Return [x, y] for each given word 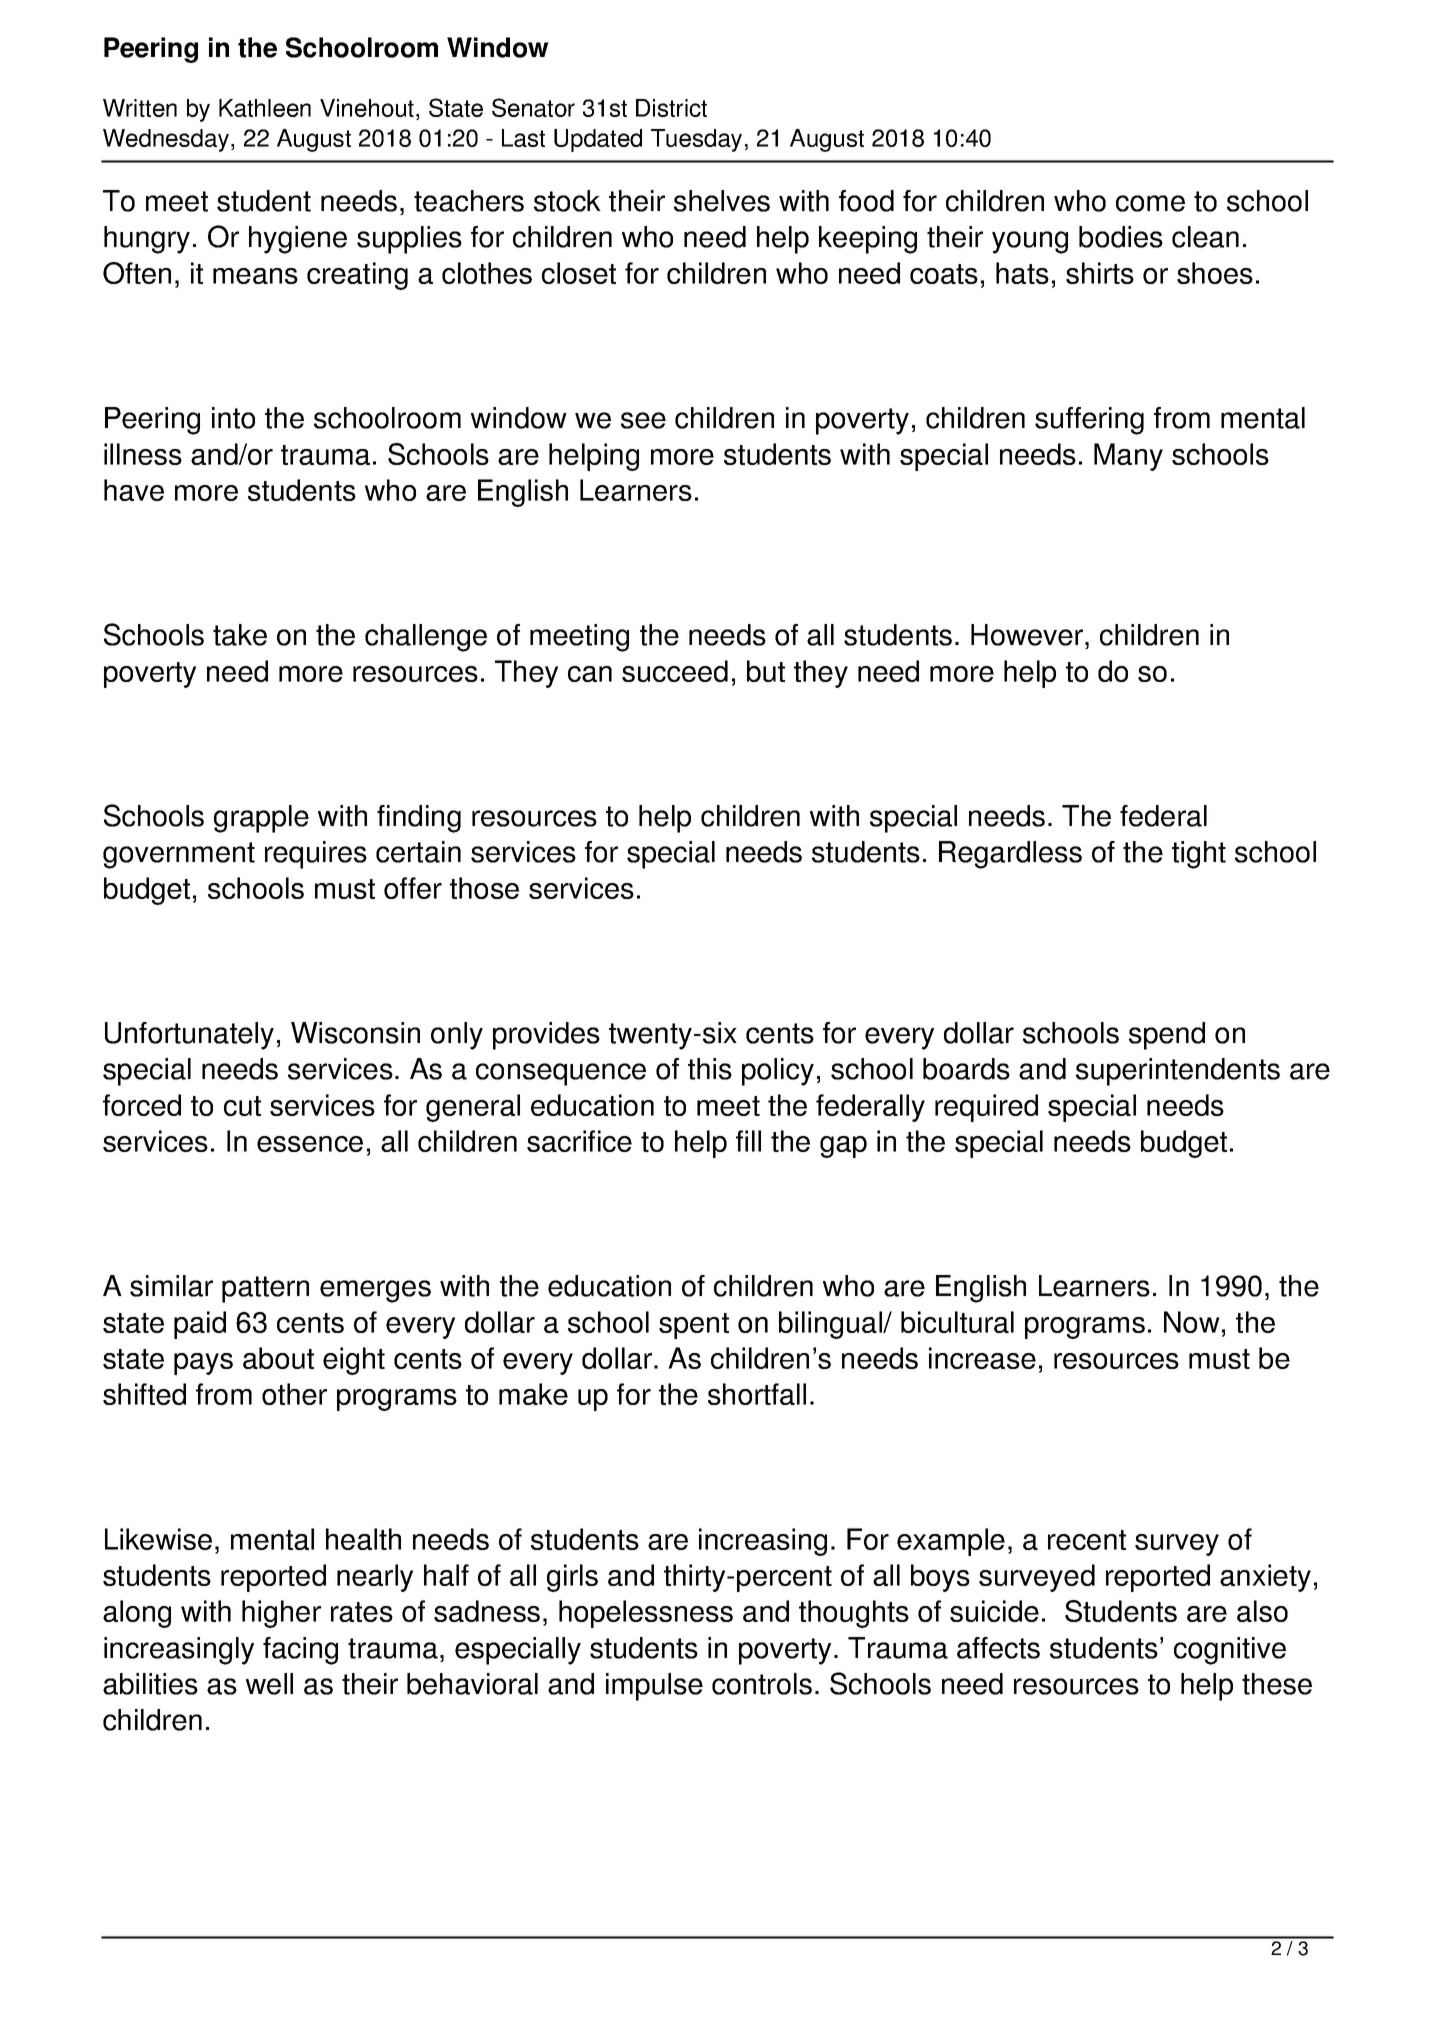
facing [300, 1651]
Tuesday [696, 140]
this [710, 1069]
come [1150, 203]
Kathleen [265, 108]
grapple [261, 819]
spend [1167, 1036]
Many [1128, 457]
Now [1192, 1322]
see [643, 420]
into [233, 418]
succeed [675, 671]
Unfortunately [189, 1036]
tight [1199, 855]
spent [694, 1326]
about [278, 1358]
